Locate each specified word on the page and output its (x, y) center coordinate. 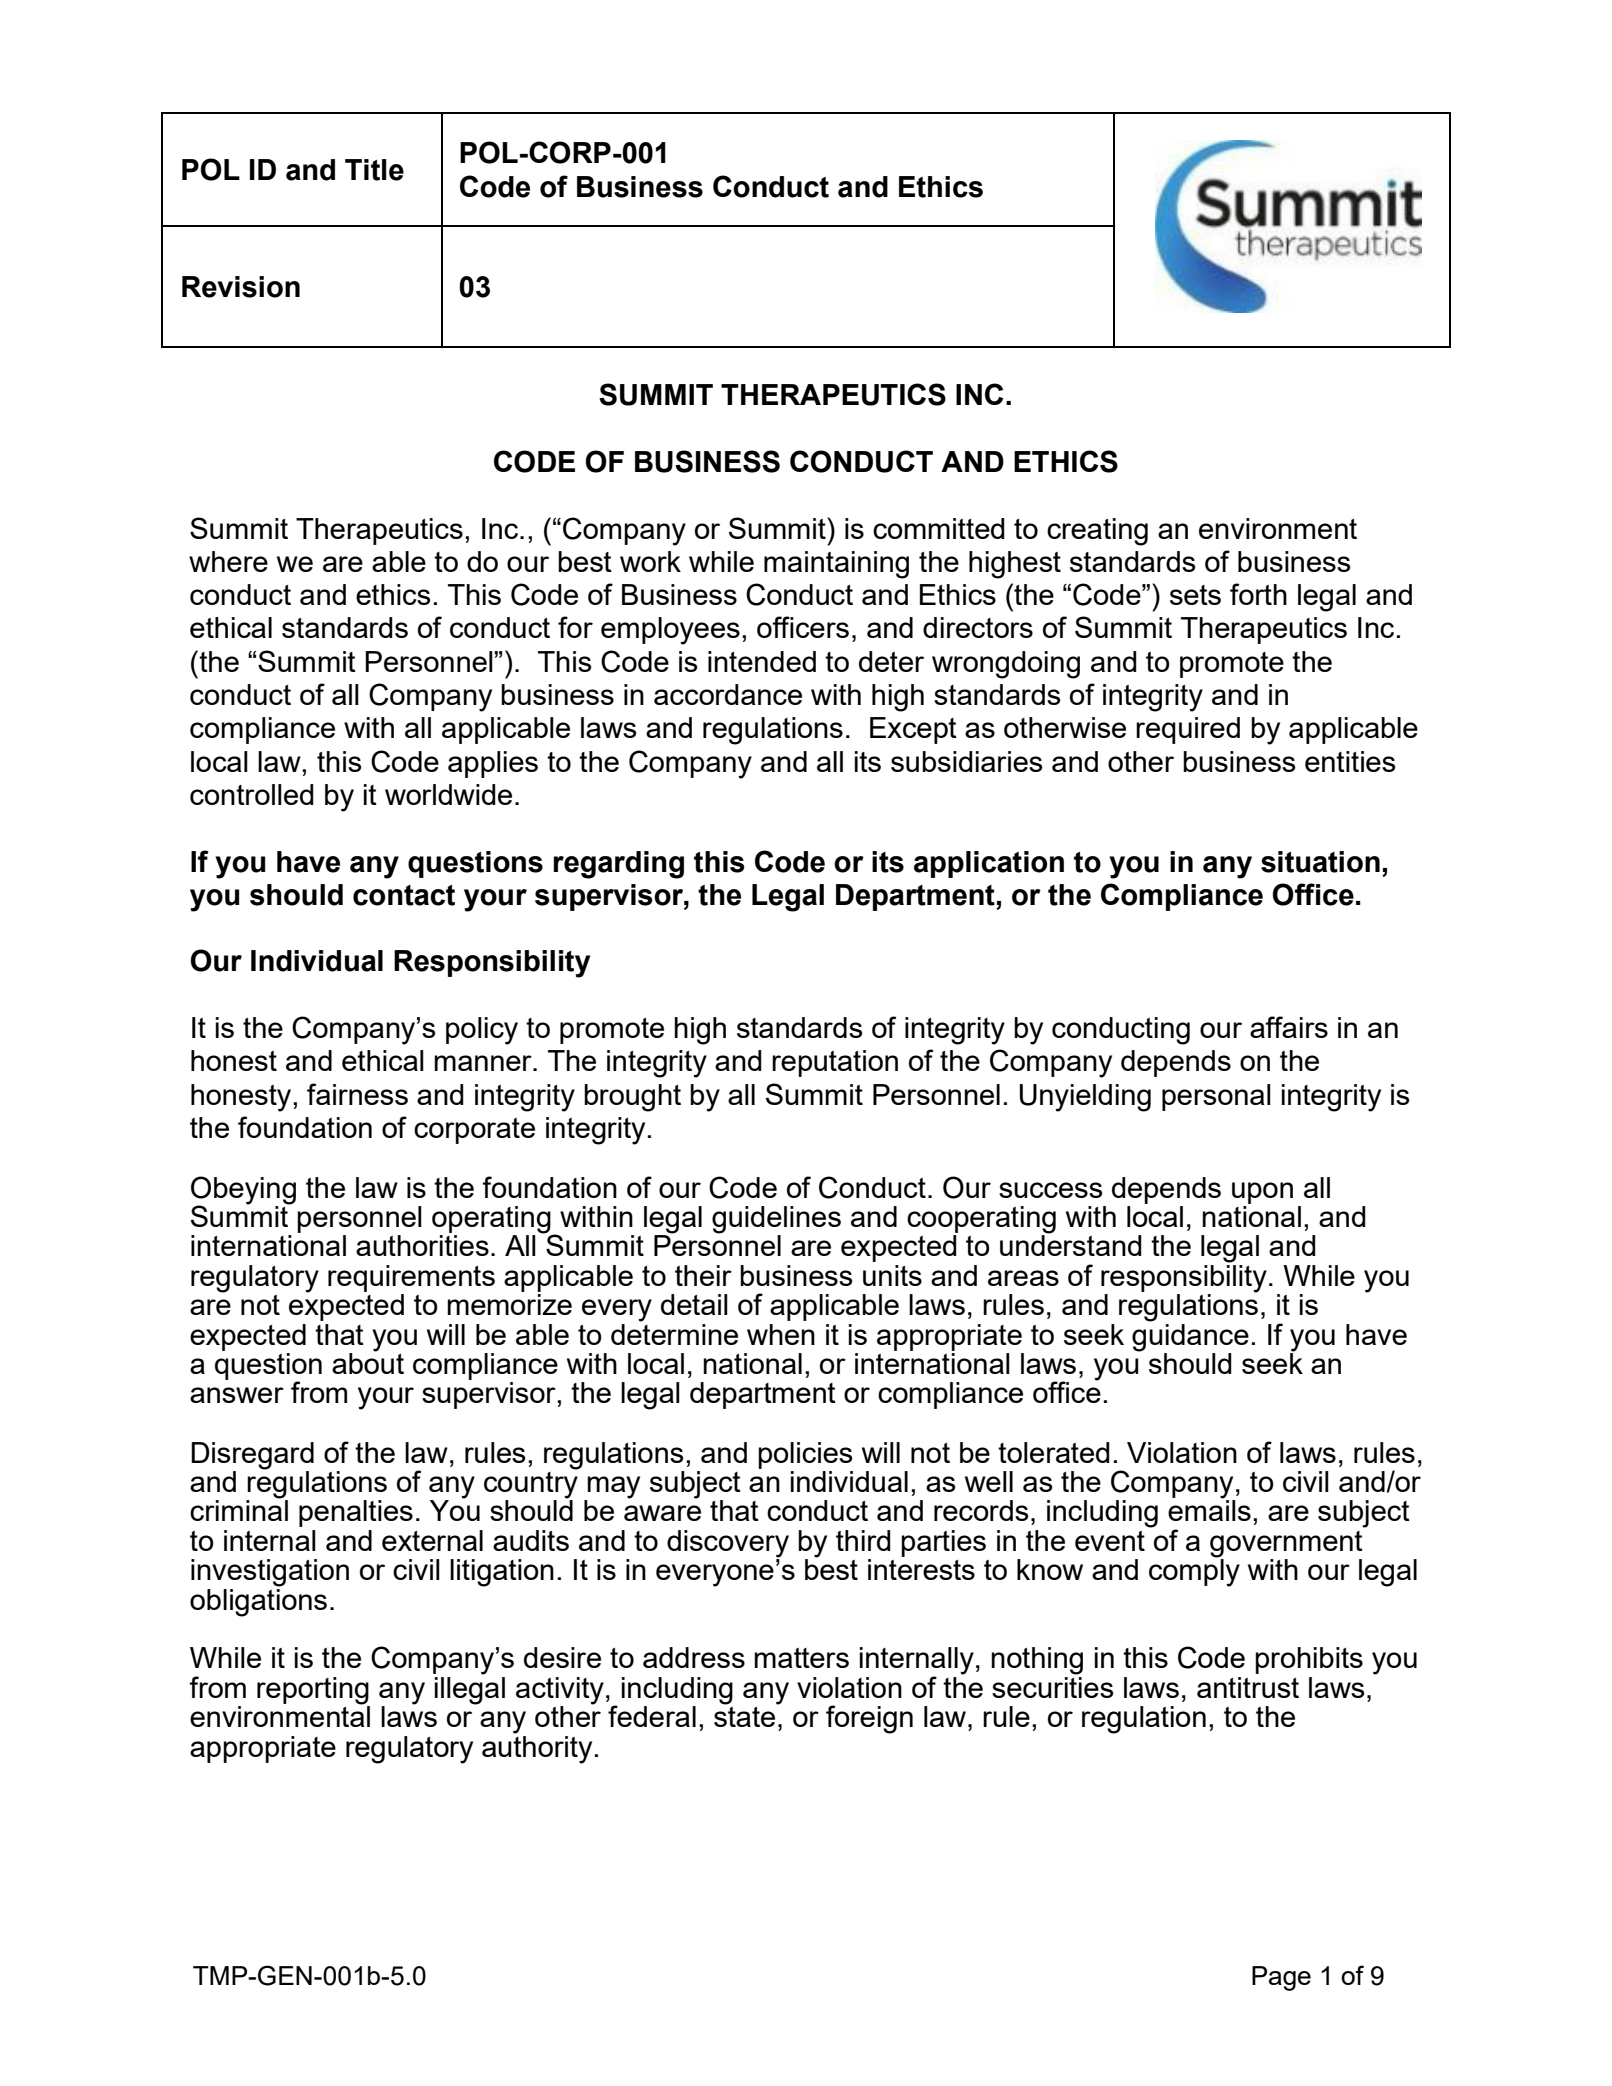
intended (762, 661)
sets (1195, 595)
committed (939, 528)
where (228, 561)
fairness (357, 1094)
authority (537, 1750)
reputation (835, 1063)
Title (374, 170)
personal (1216, 1097)
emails (1209, 1509)
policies (805, 1455)
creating (1097, 532)
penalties (356, 1513)
